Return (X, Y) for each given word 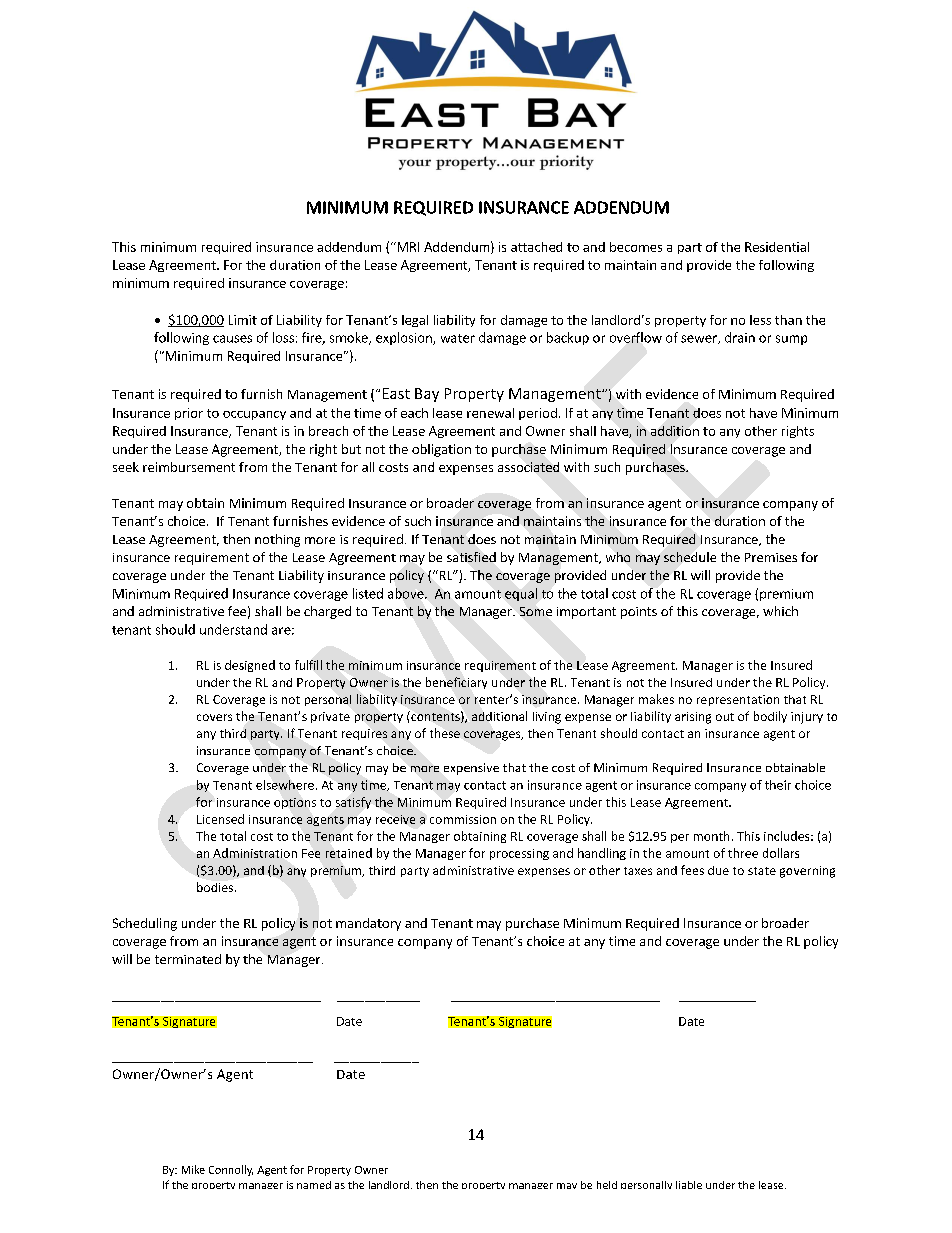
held (607, 1185)
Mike (193, 1169)
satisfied (471, 557)
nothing (277, 540)
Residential (777, 247)
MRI (407, 247)
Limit (243, 320)
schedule (690, 557)
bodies (215, 887)
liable (689, 1185)
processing (519, 854)
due (718, 870)
